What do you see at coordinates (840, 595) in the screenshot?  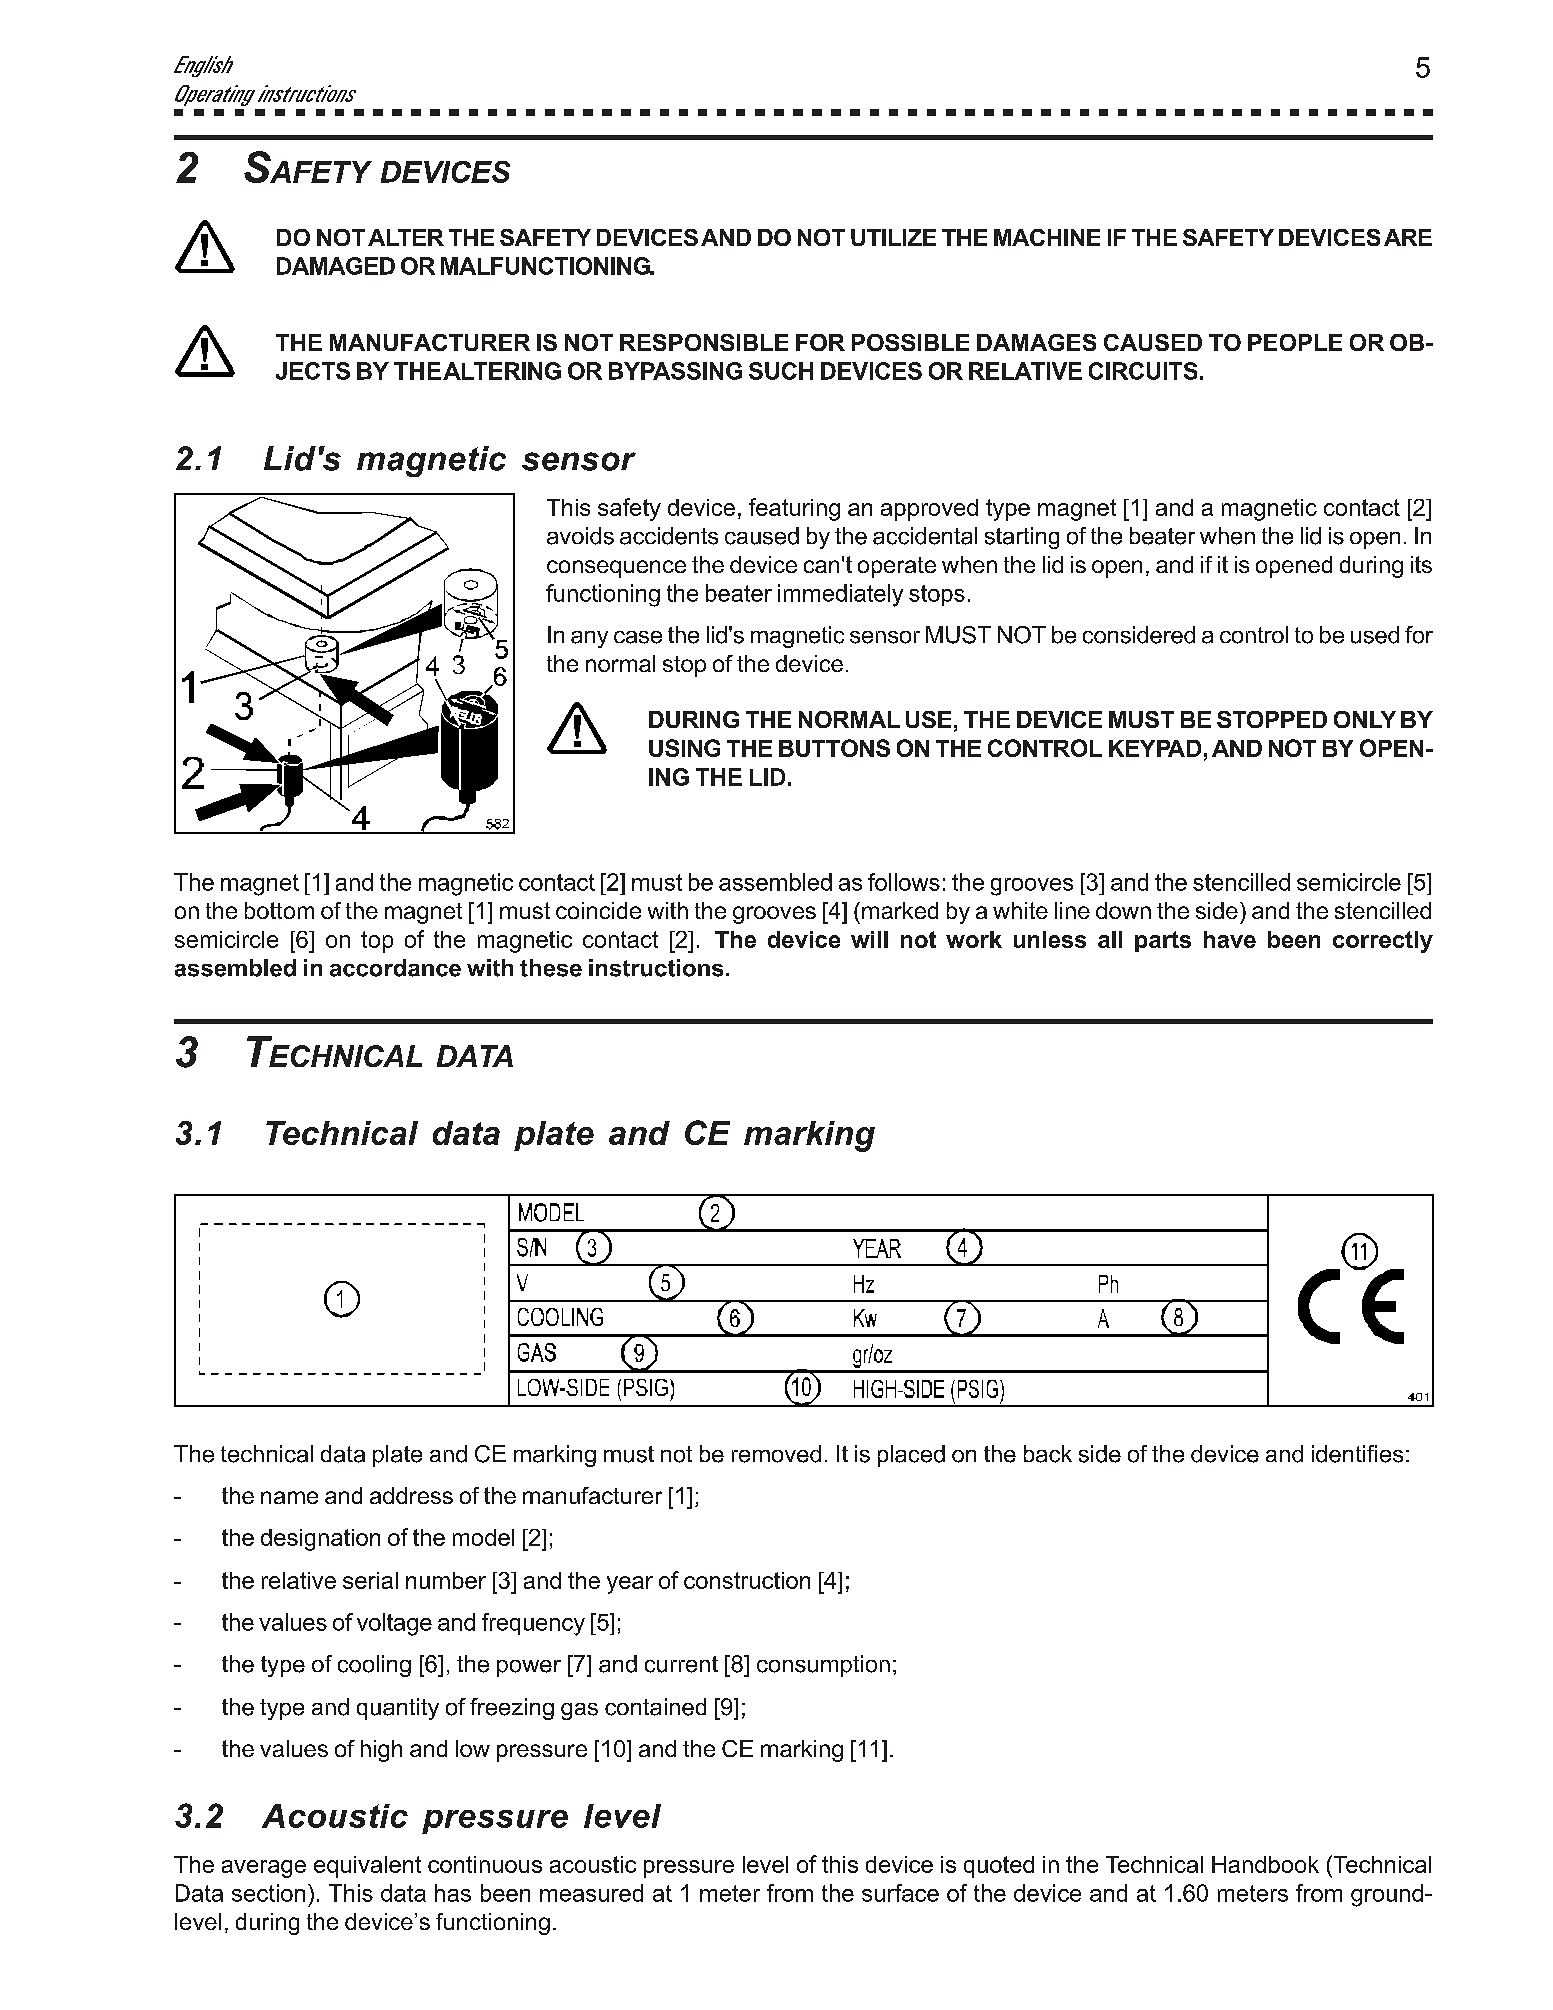 I see `immediately` at bounding box center [840, 595].
